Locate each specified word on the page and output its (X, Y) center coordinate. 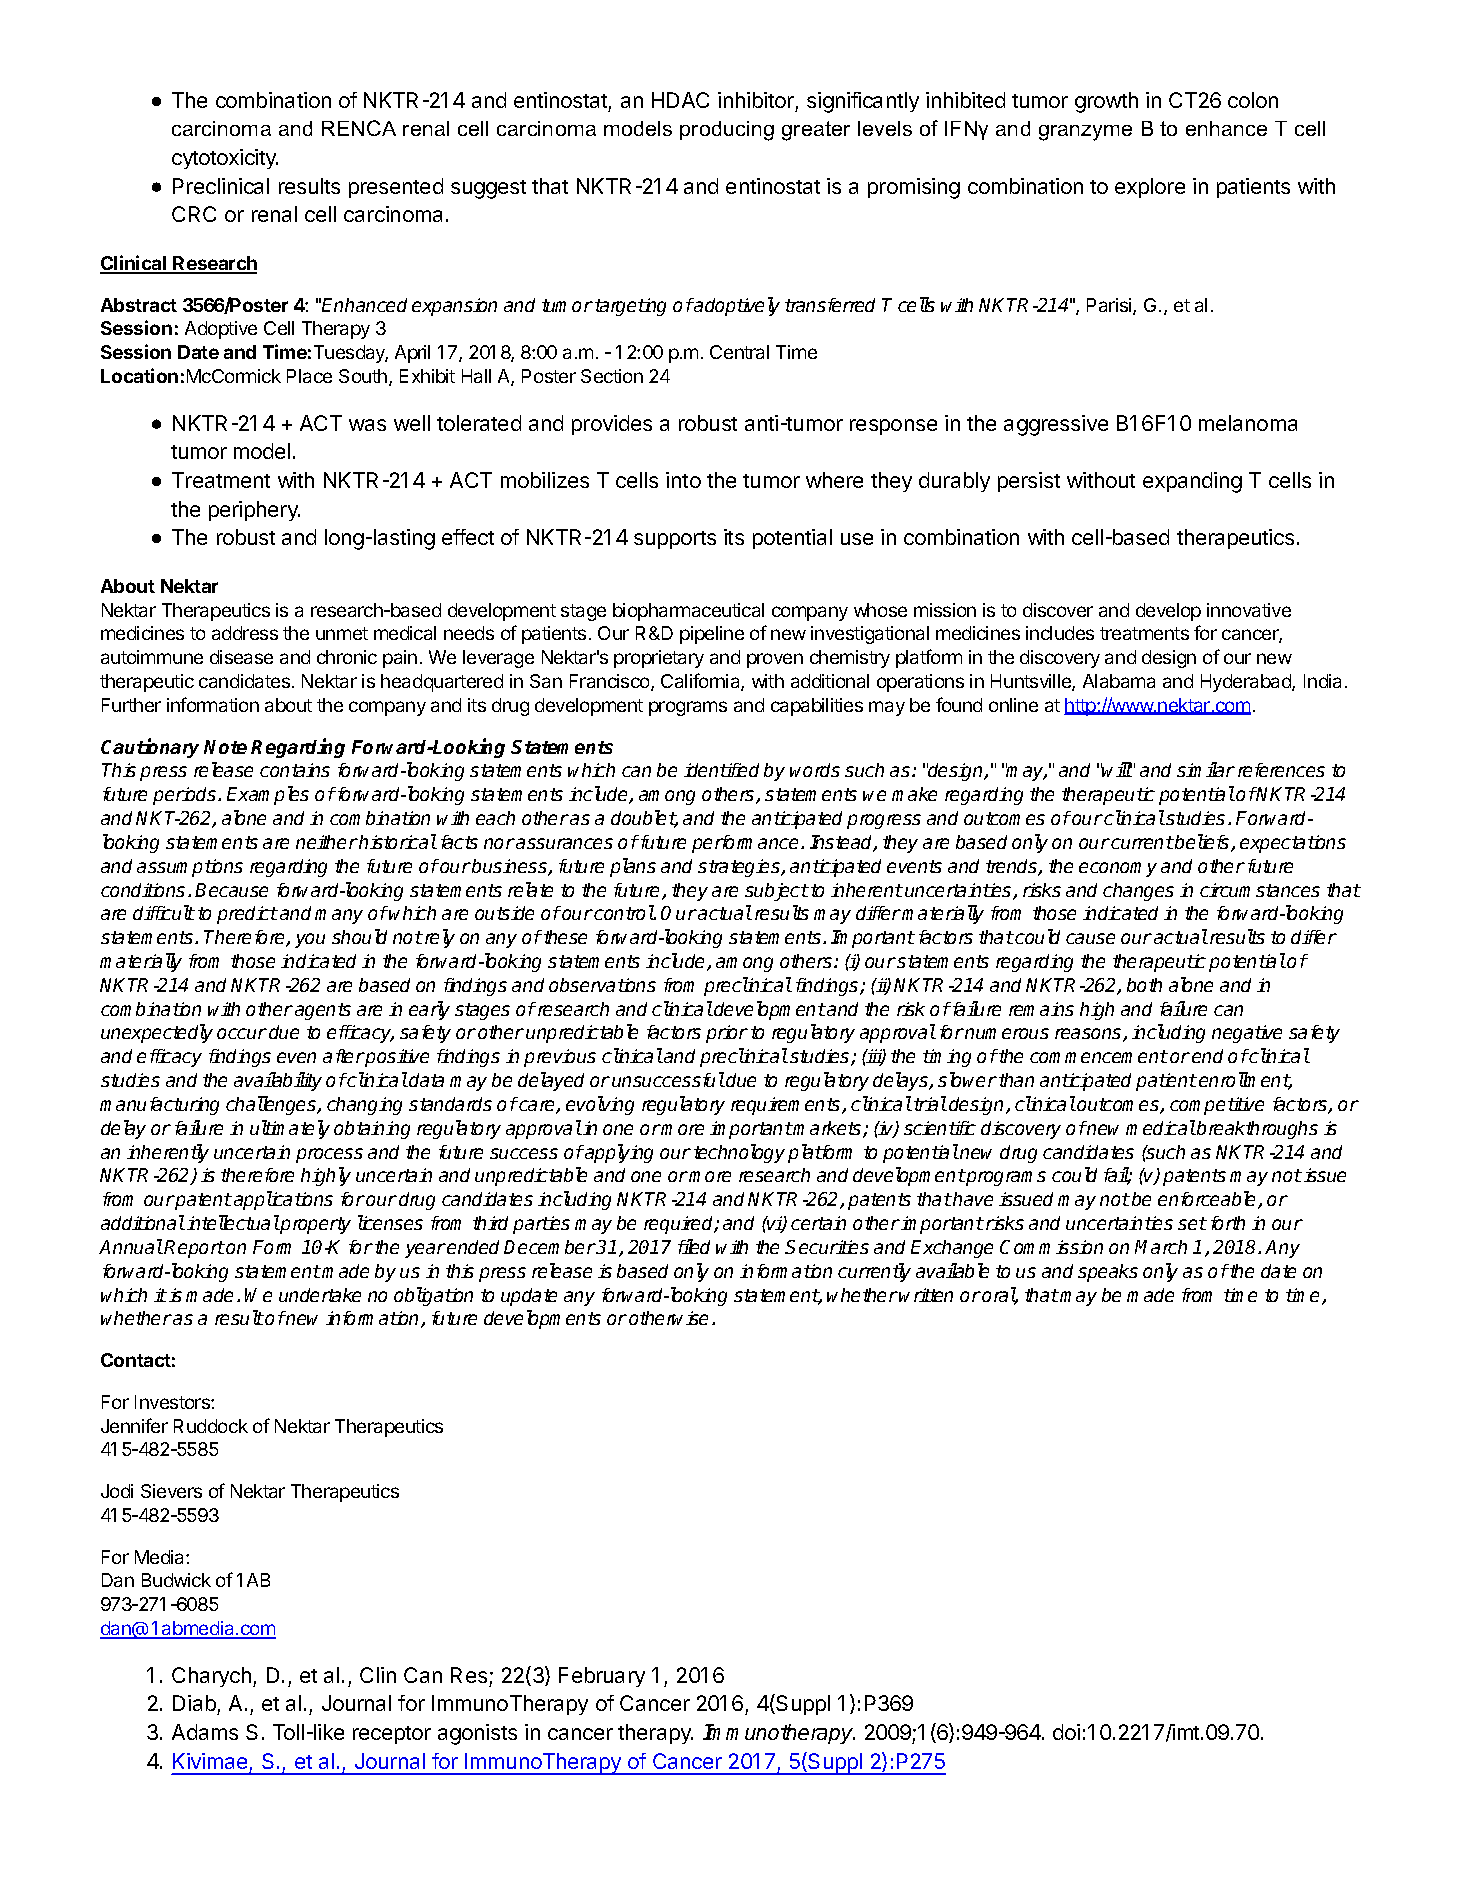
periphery (254, 511)
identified (721, 770)
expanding (1192, 482)
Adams (205, 1732)
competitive (1217, 1106)
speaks (1108, 1273)
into (683, 480)
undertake (320, 1295)
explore (1150, 188)
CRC (194, 214)
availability (278, 1081)
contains (295, 770)
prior (727, 1034)
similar (1206, 769)
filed (694, 1246)
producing (727, 131)
